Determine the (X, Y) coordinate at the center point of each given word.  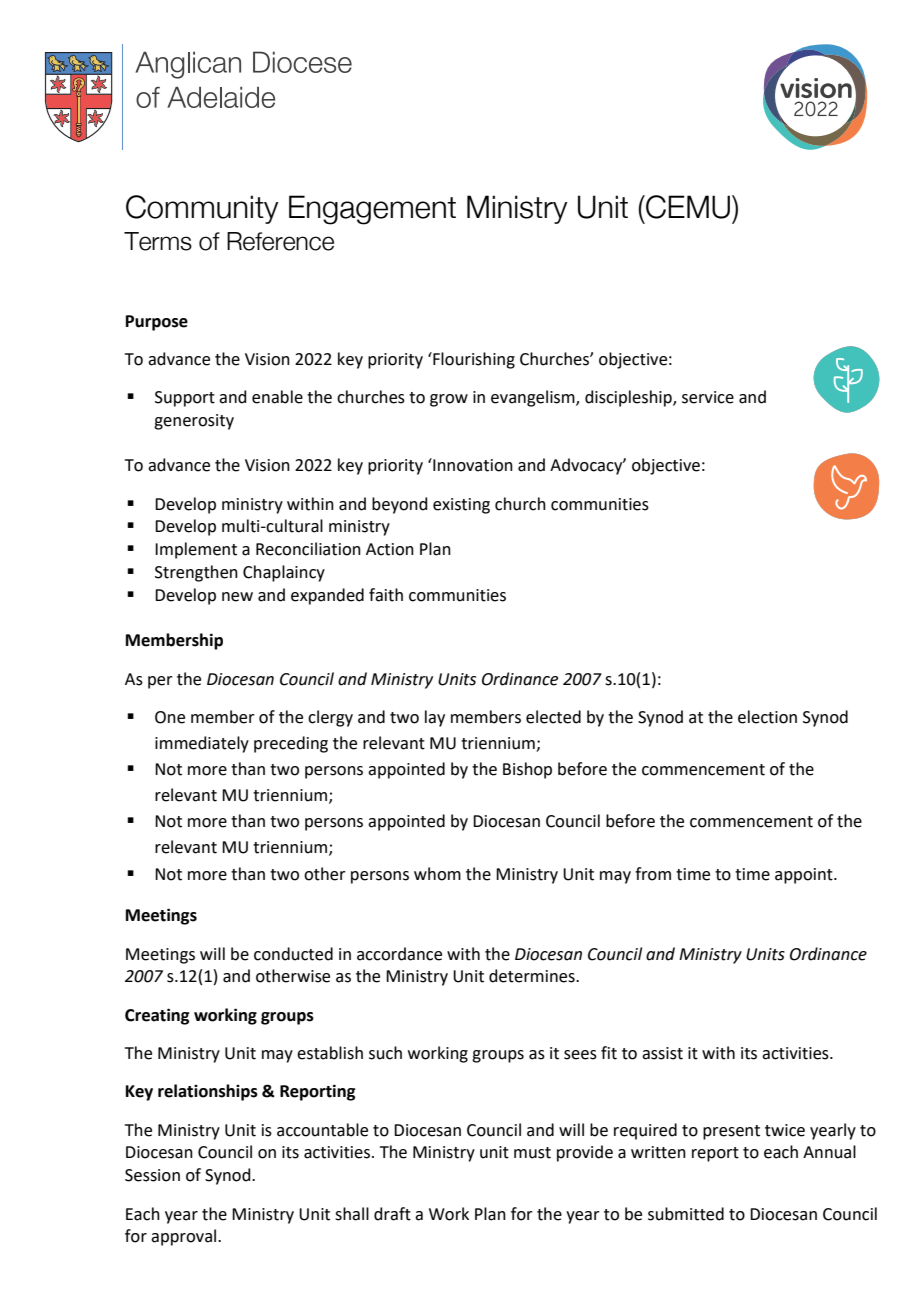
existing (461, 506)
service (708, 397)
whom (437, 874)
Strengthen (196, 573)
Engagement (372, 210)
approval (185, 1237)
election (767, 717)
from (653, 874)
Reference (280, 241)
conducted (293, 954)
